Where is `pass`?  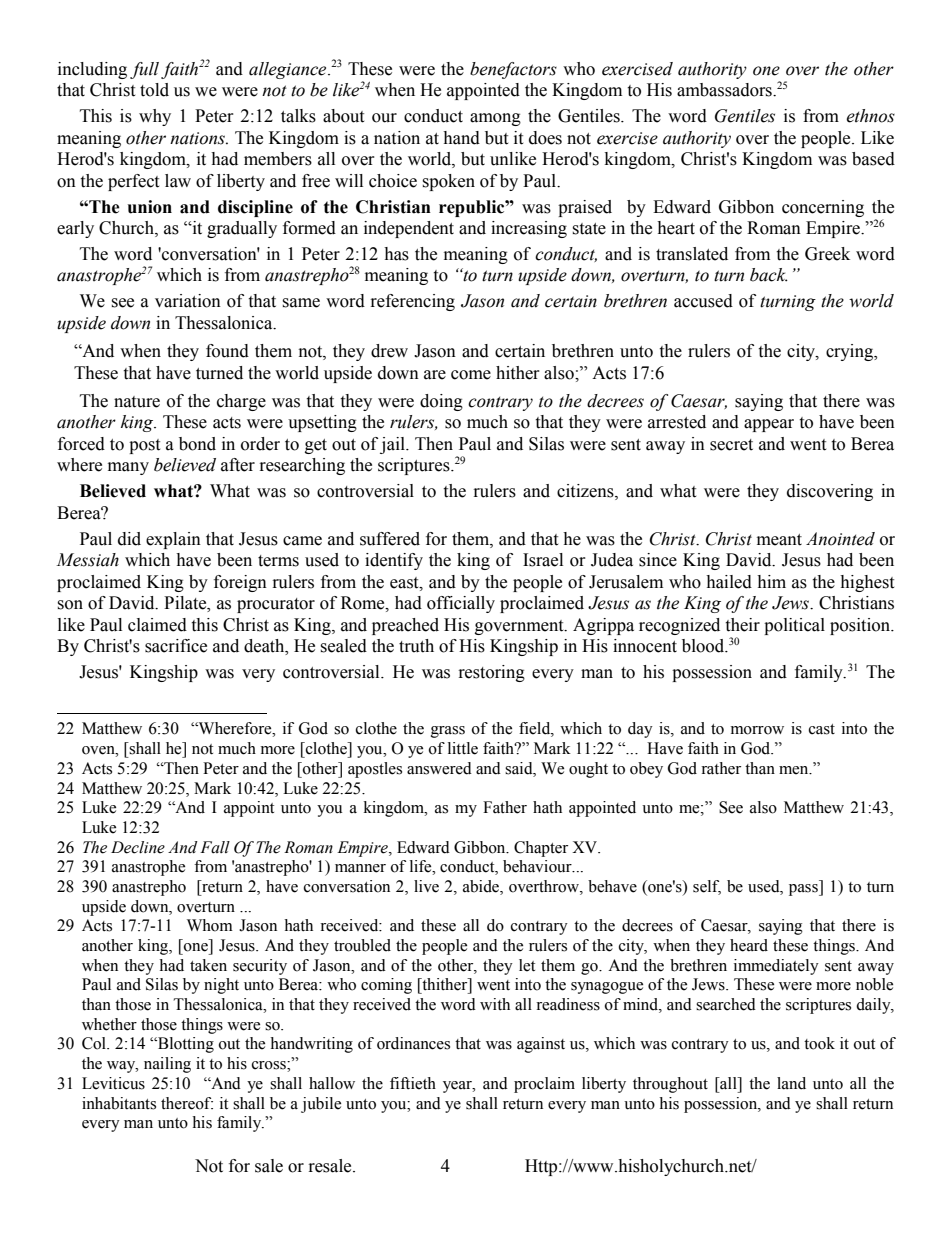 pass is located at coordinates (804, 890).
